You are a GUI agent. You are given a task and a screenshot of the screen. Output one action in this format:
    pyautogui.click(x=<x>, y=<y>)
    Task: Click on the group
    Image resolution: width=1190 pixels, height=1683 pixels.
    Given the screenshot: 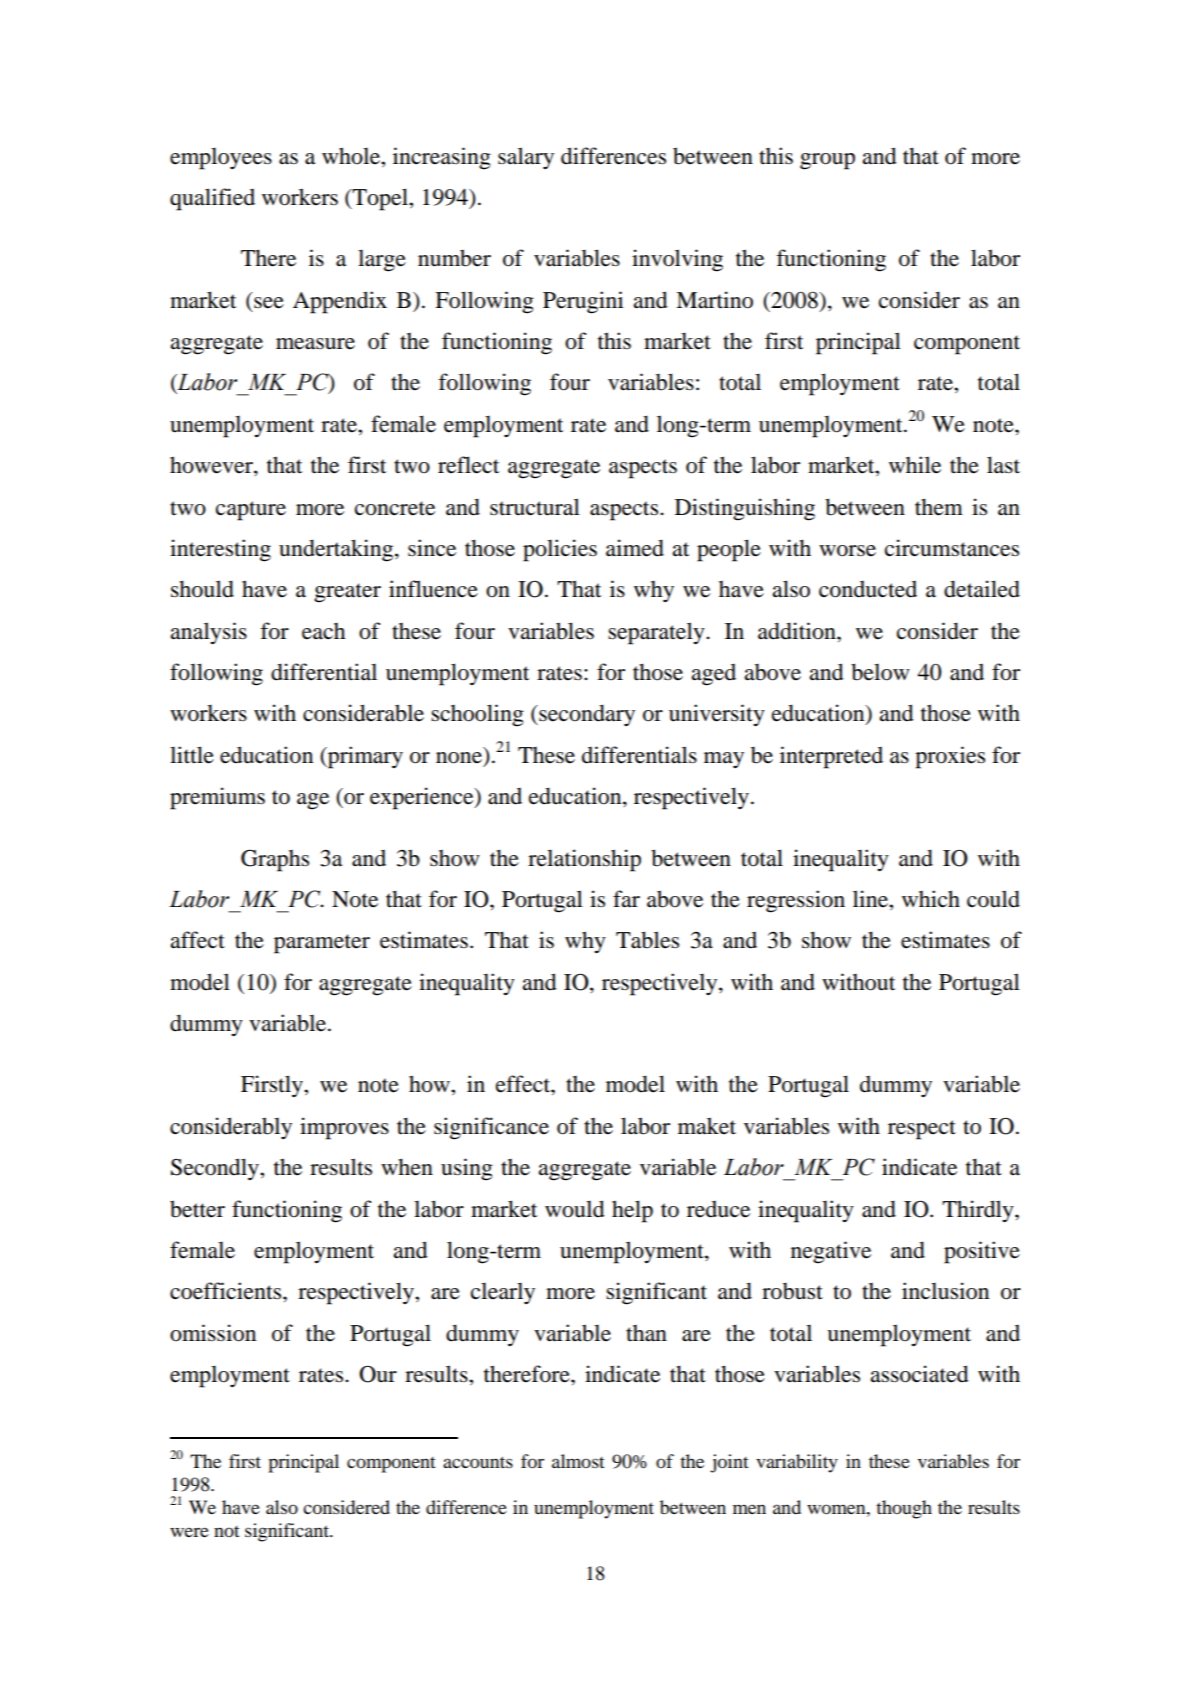 What is the action you would take?
    pyautogui.click(x=827, y=161)
